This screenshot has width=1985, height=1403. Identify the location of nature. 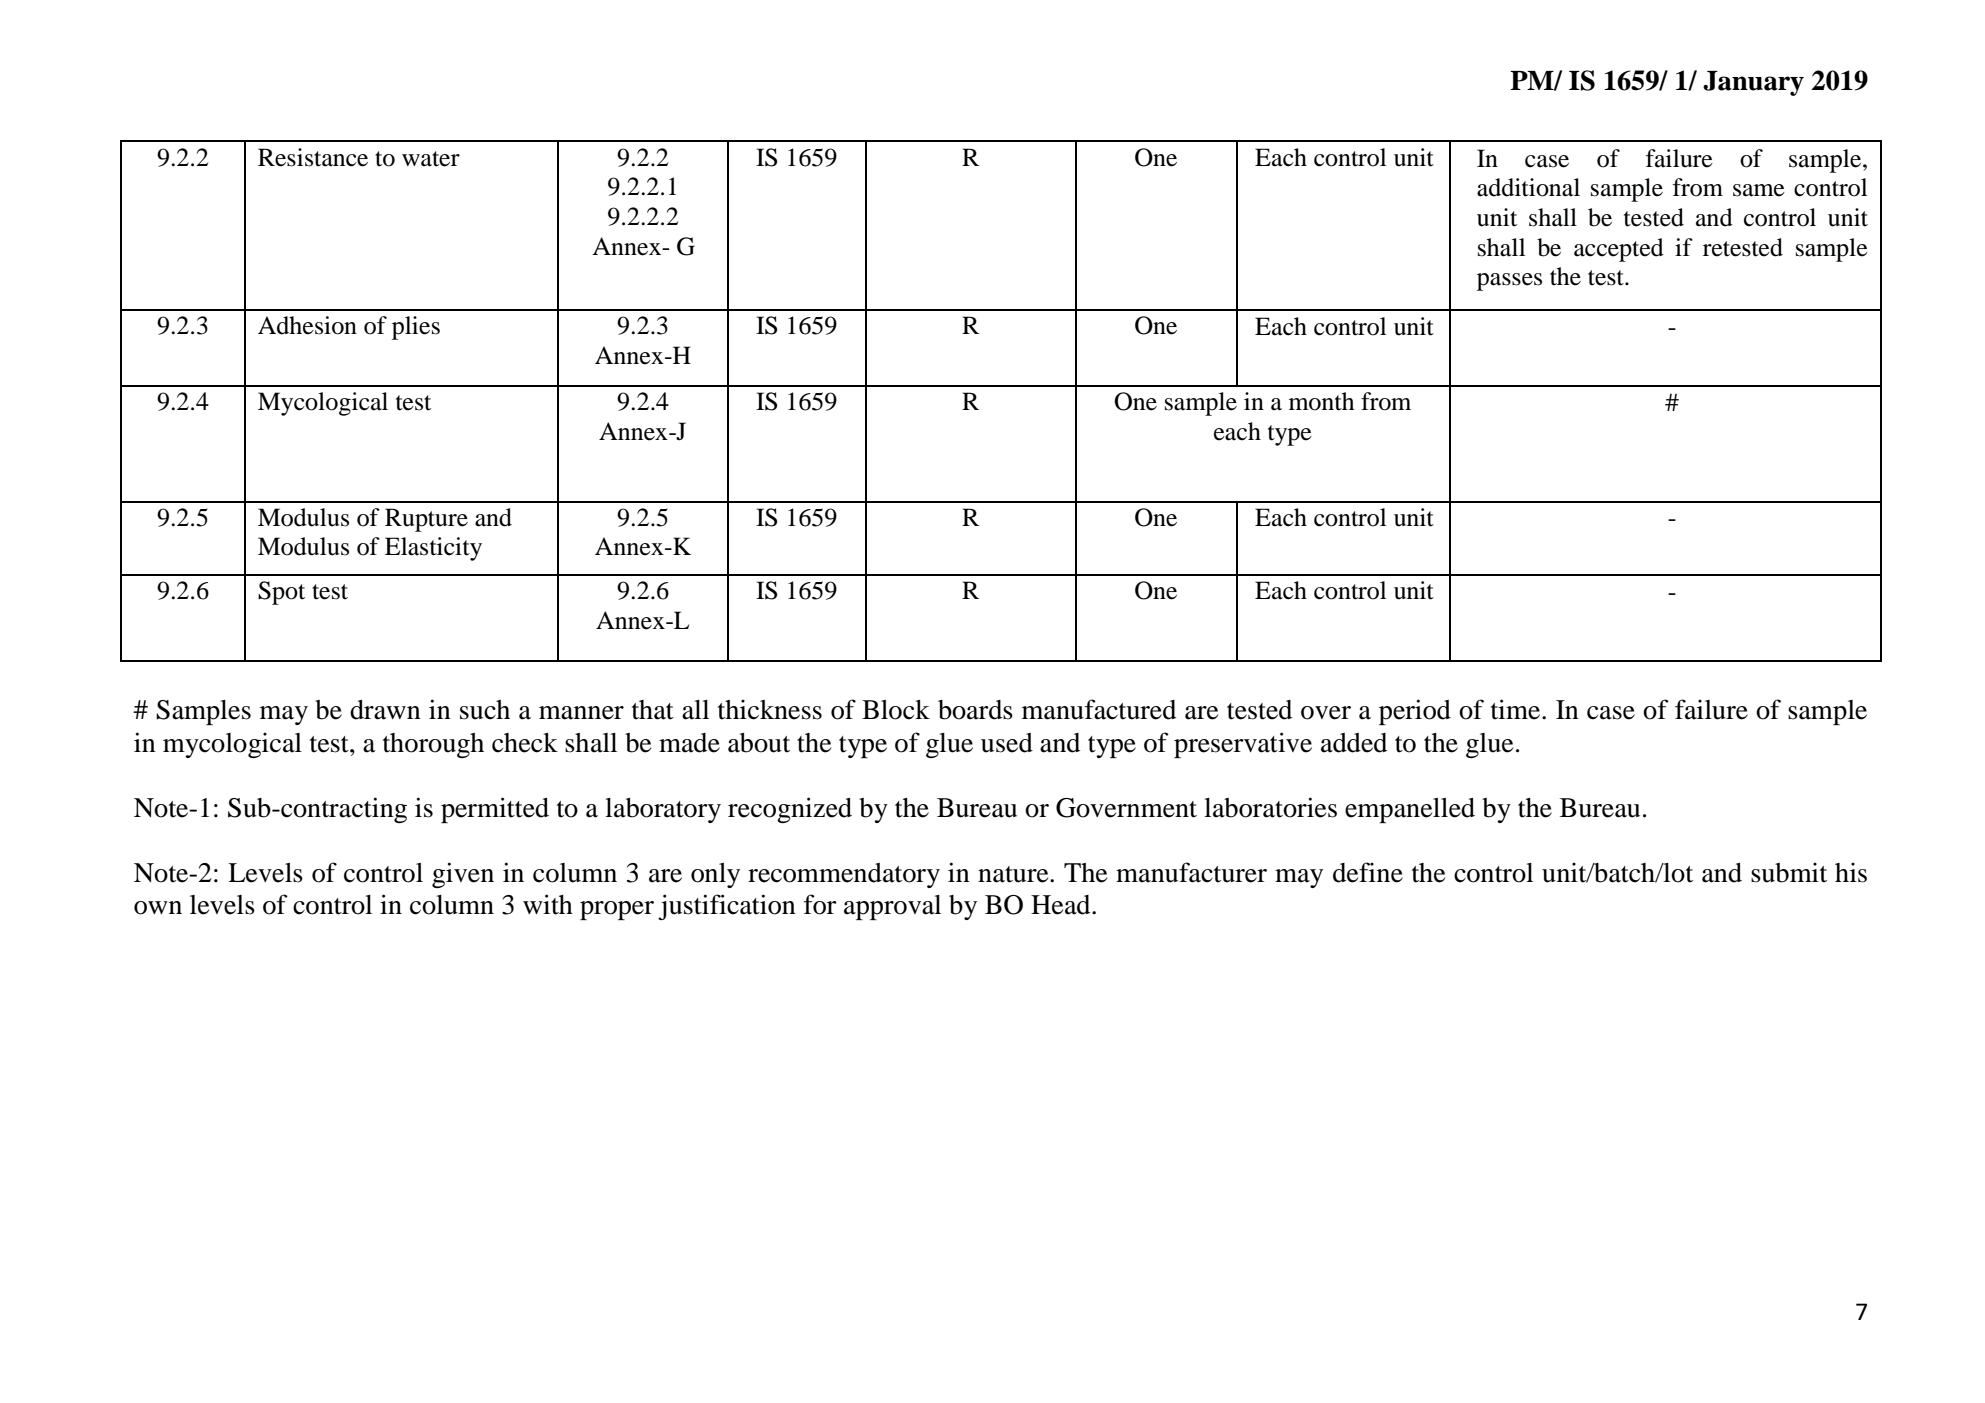
(1014, 874).
